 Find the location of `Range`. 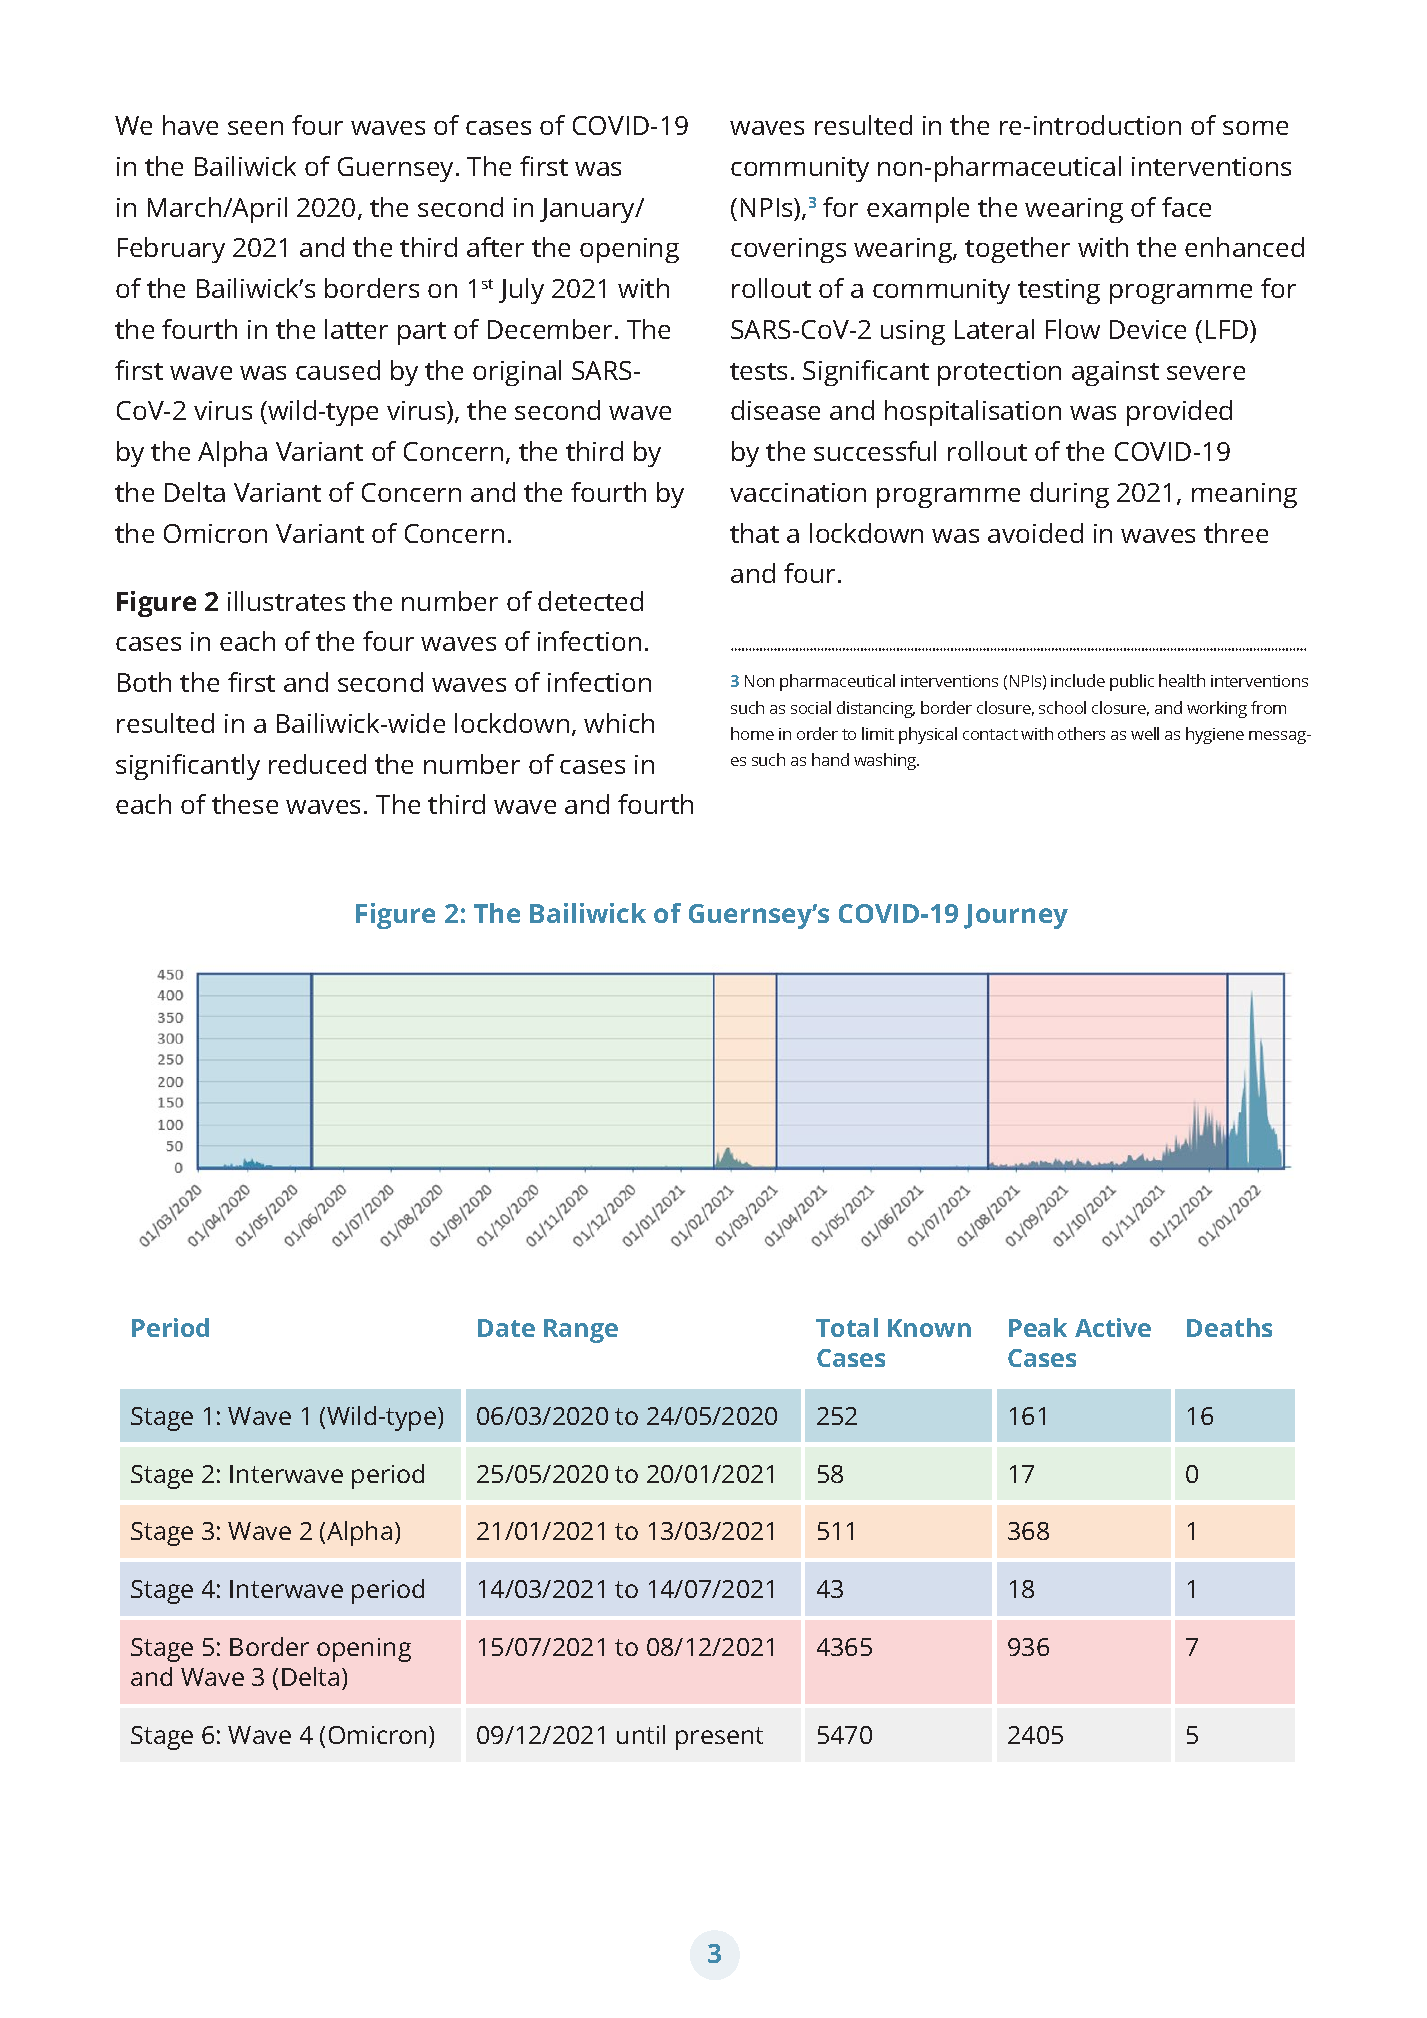

Range is located at coordinates (581, 1331).
